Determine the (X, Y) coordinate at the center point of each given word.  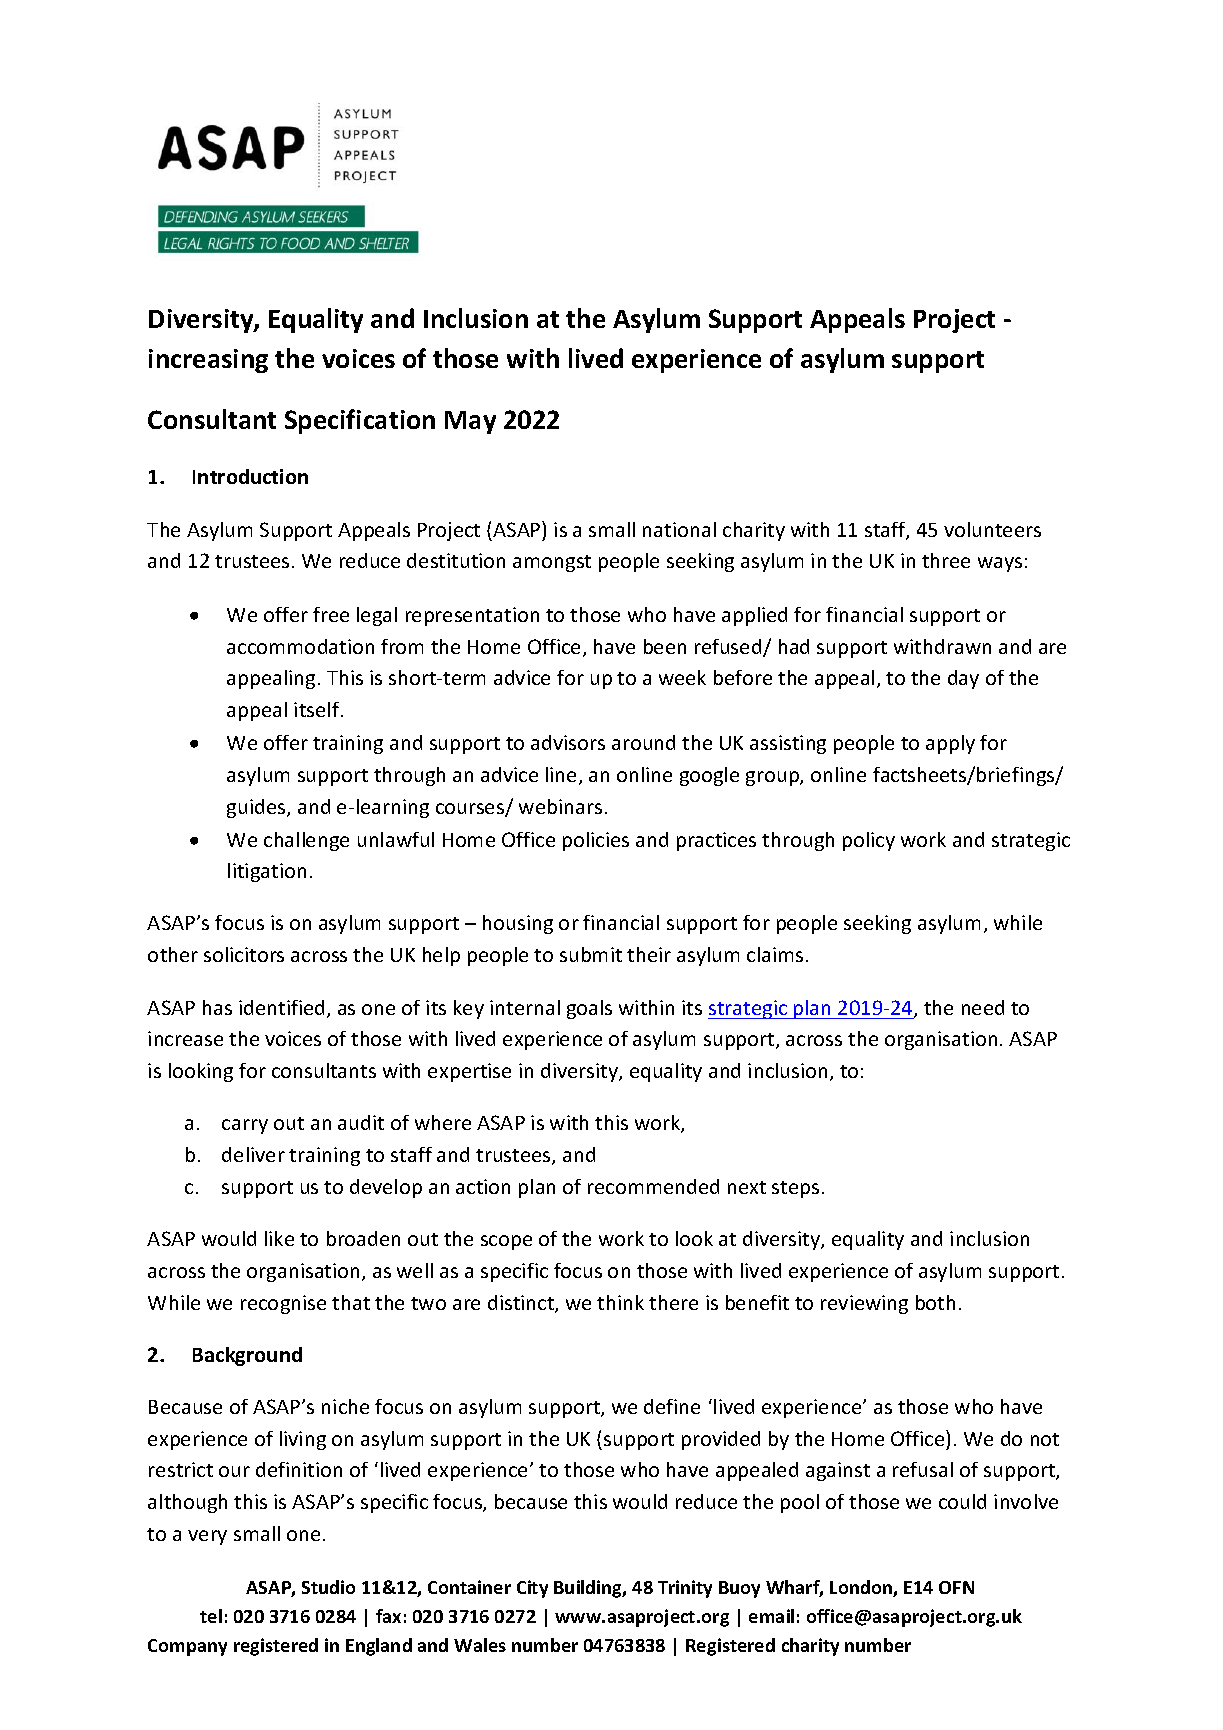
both (935, 1302)
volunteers (992, 529)
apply (950, 744)
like (279, 1238)
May (470, 422)
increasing (208, 361)
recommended (653, 1186)
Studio (328, 1587)
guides (257, 808)
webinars (560, 806)
